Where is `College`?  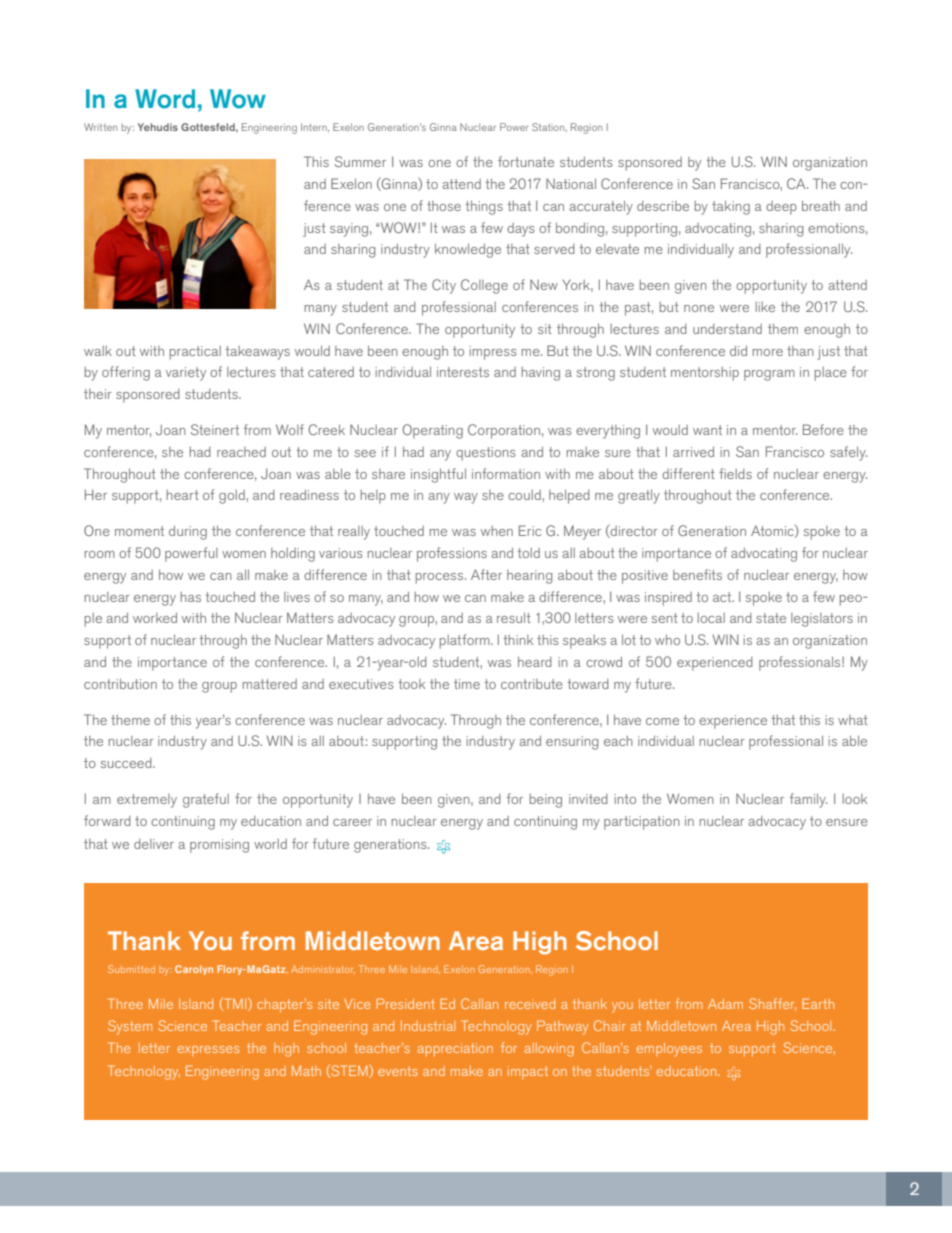
College is located at coordinates (484, 286).
